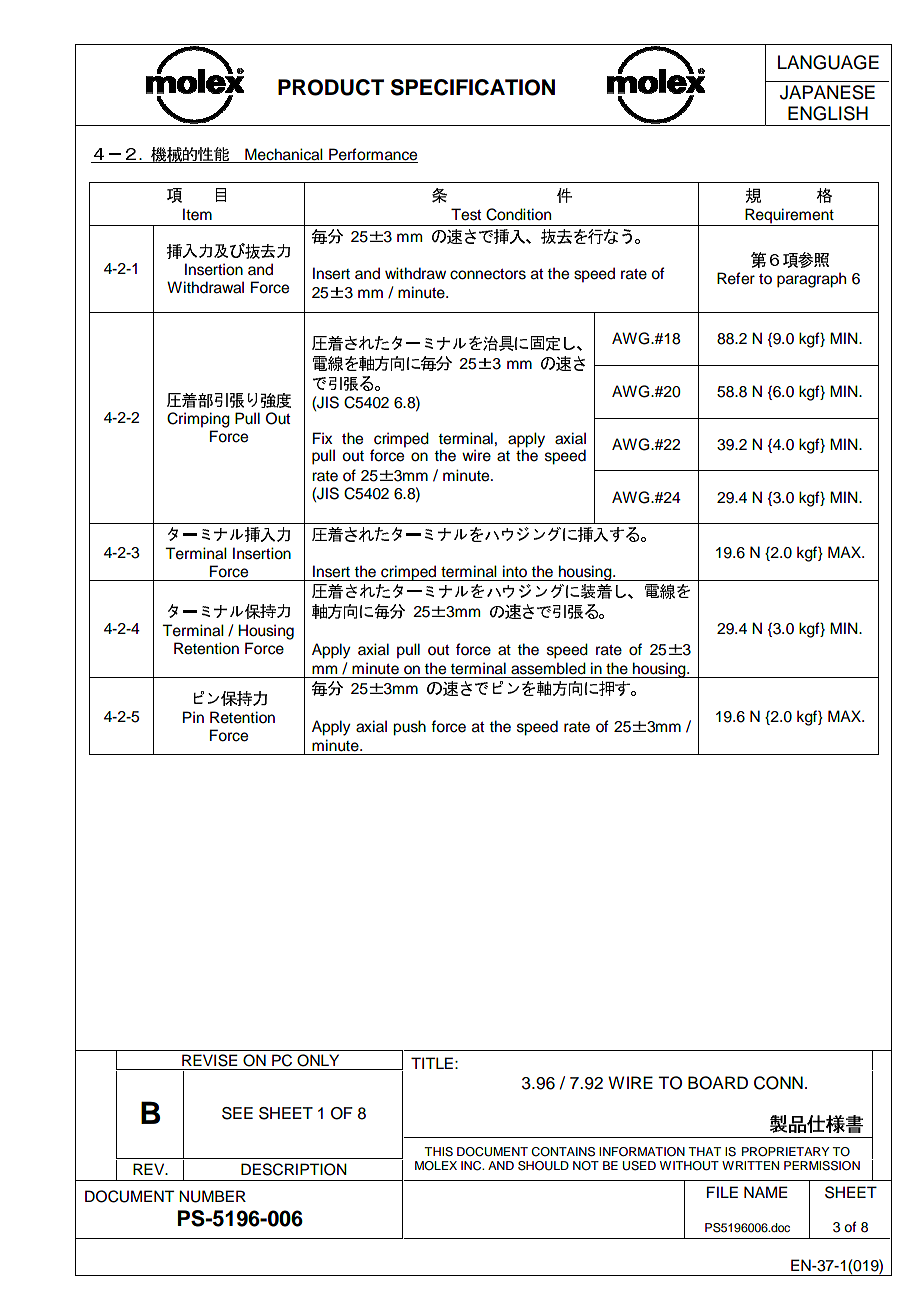  What do you see at coordinates (294, 1169) in the document?
I see `DESCRIPTION` at bounding box center [294, 1169].
